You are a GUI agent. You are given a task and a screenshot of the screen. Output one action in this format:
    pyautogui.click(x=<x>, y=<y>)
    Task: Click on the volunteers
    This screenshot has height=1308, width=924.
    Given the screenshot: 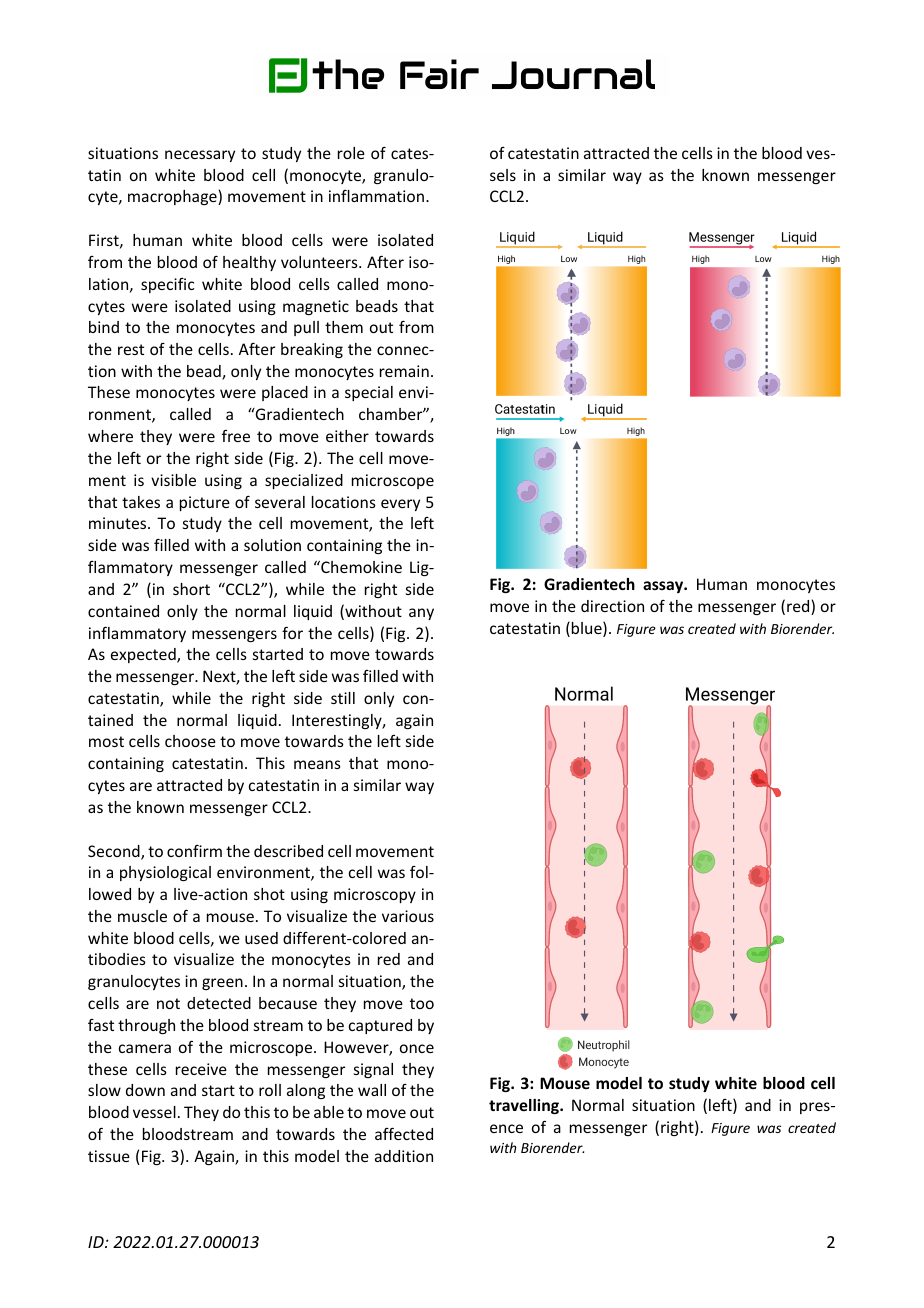 What is the action you would take?
    pyautogui.click(x=320, y=262)
